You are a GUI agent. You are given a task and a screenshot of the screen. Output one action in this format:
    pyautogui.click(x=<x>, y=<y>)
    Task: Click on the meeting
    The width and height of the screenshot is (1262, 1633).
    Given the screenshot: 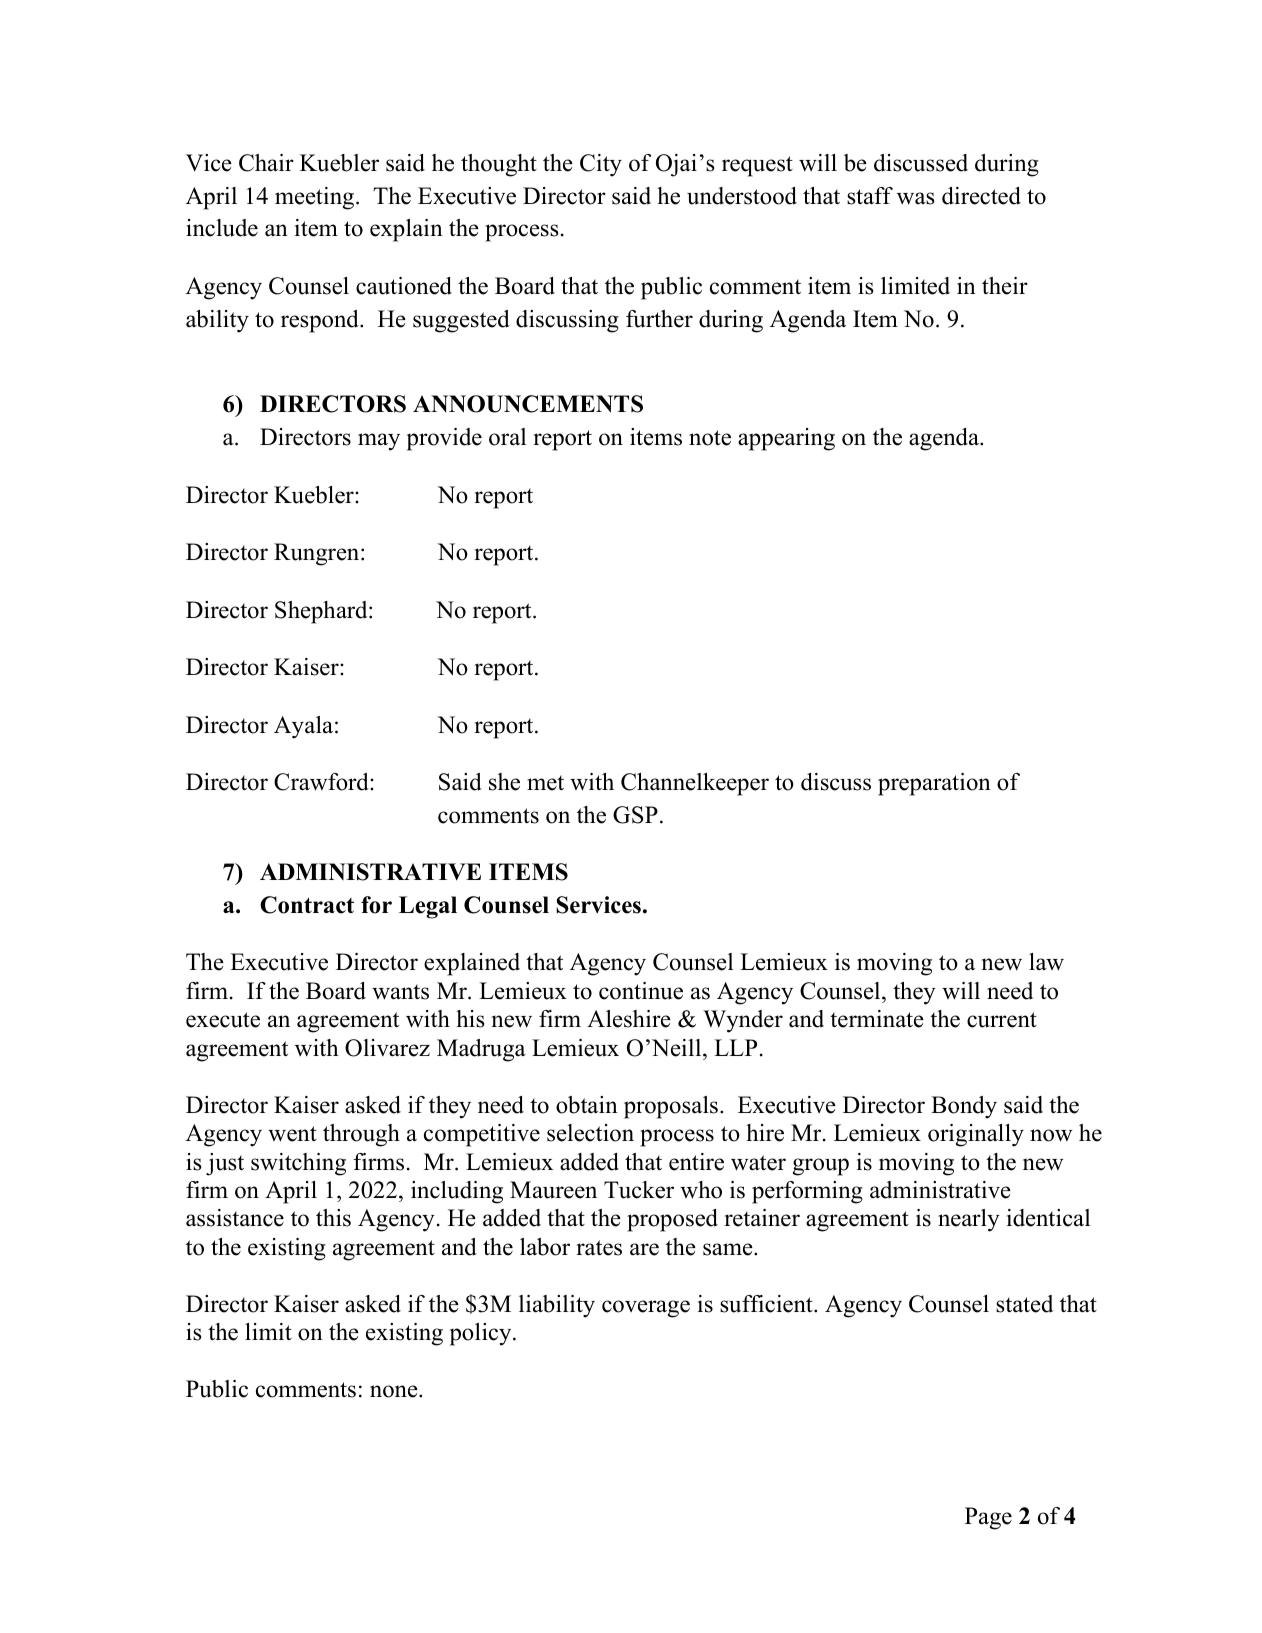 What is the action you would take?
    pyautogui.click(x=316, y=198)
